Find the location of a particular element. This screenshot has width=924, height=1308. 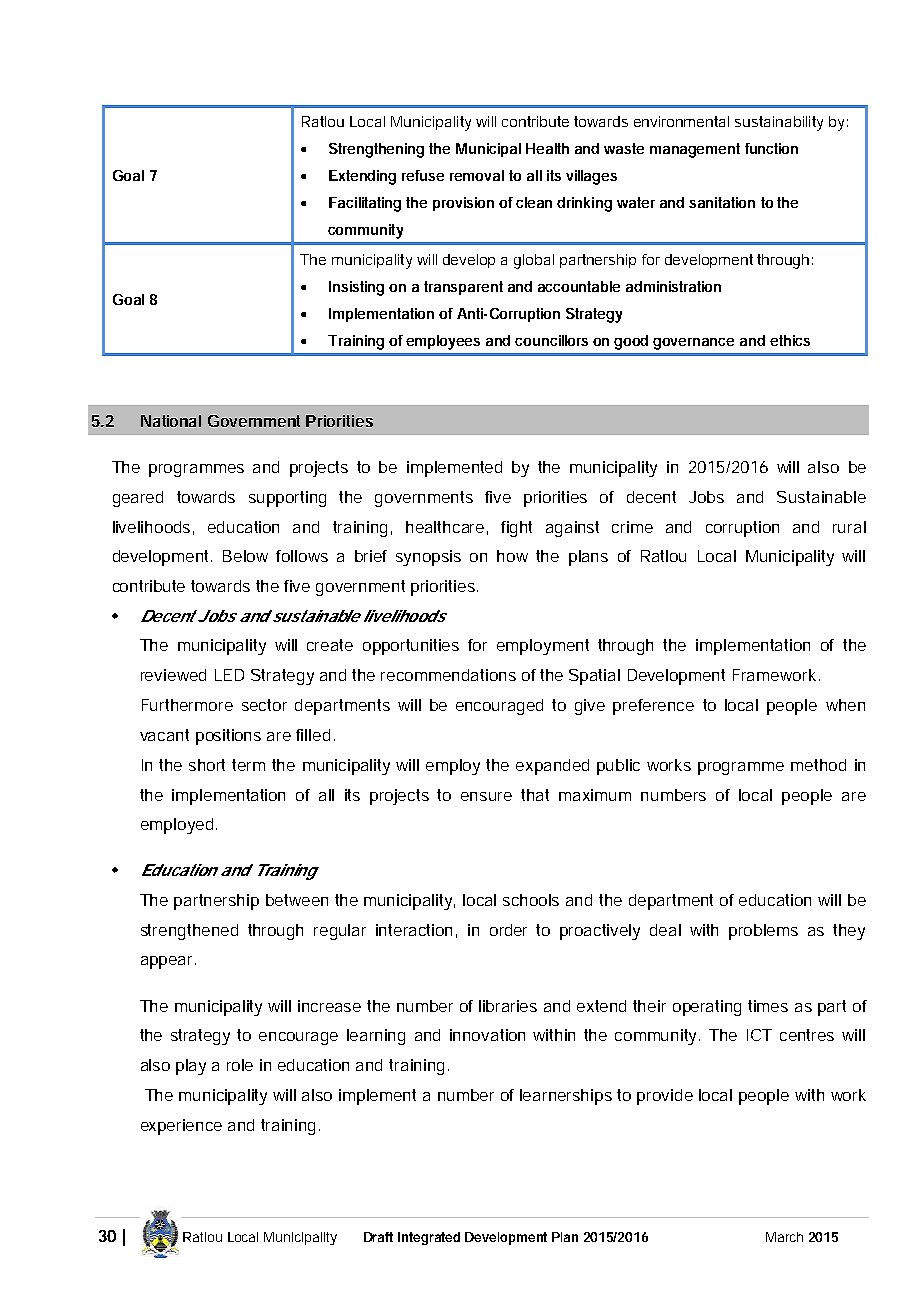

experience is located at coordinates (181, 1127).
